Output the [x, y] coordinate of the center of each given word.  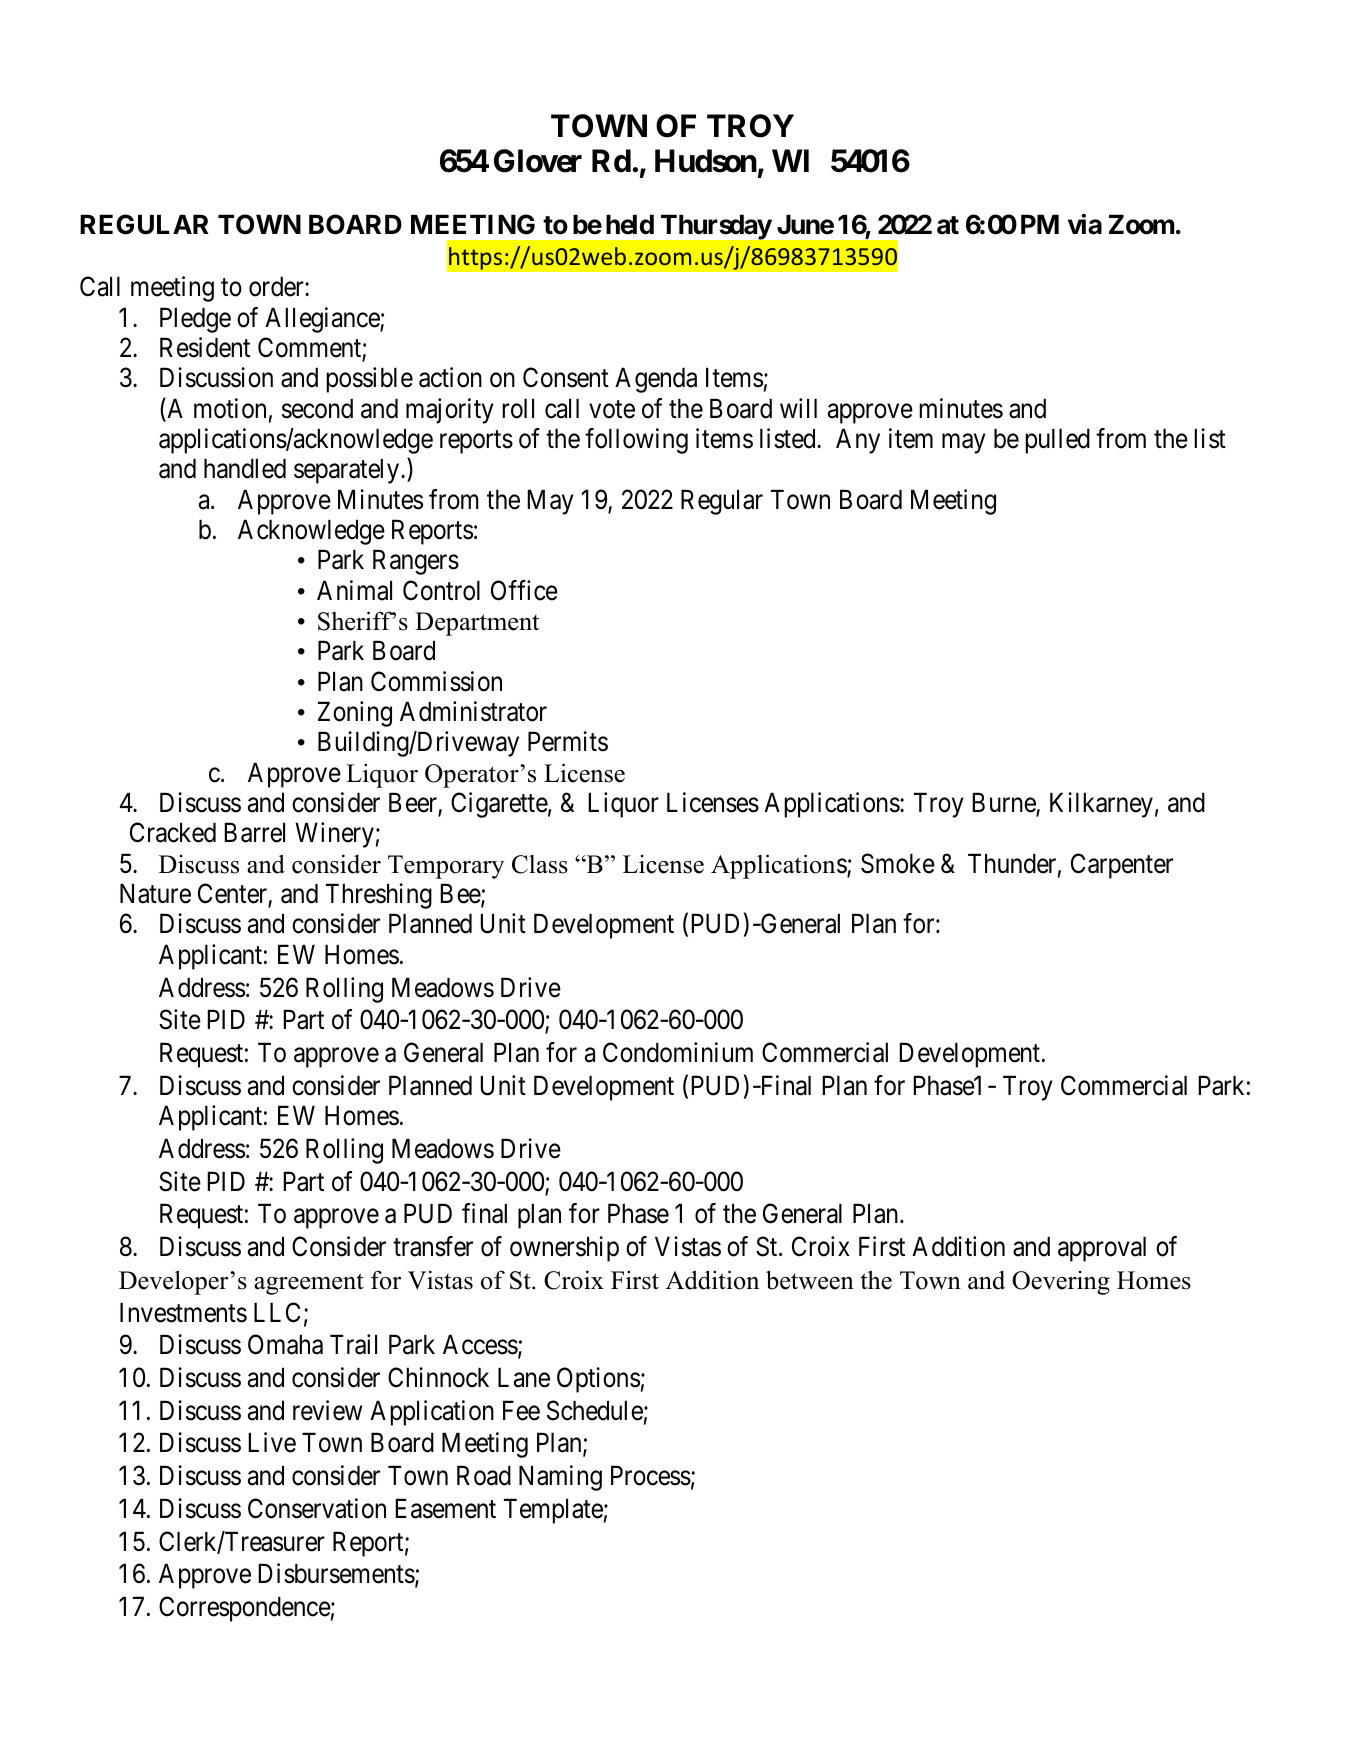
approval [1102, 1249]
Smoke [898, 863]
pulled [1057, 441]
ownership [564, 1249]
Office [524, 590]
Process [651, 1476]
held [630, 224]
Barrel [254, 832]
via [1085, 224]
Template [553, 1511]
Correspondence [245, 1609]
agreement [309, 1284]
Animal [354, 590]
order [277, 286]
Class [540, 864]
